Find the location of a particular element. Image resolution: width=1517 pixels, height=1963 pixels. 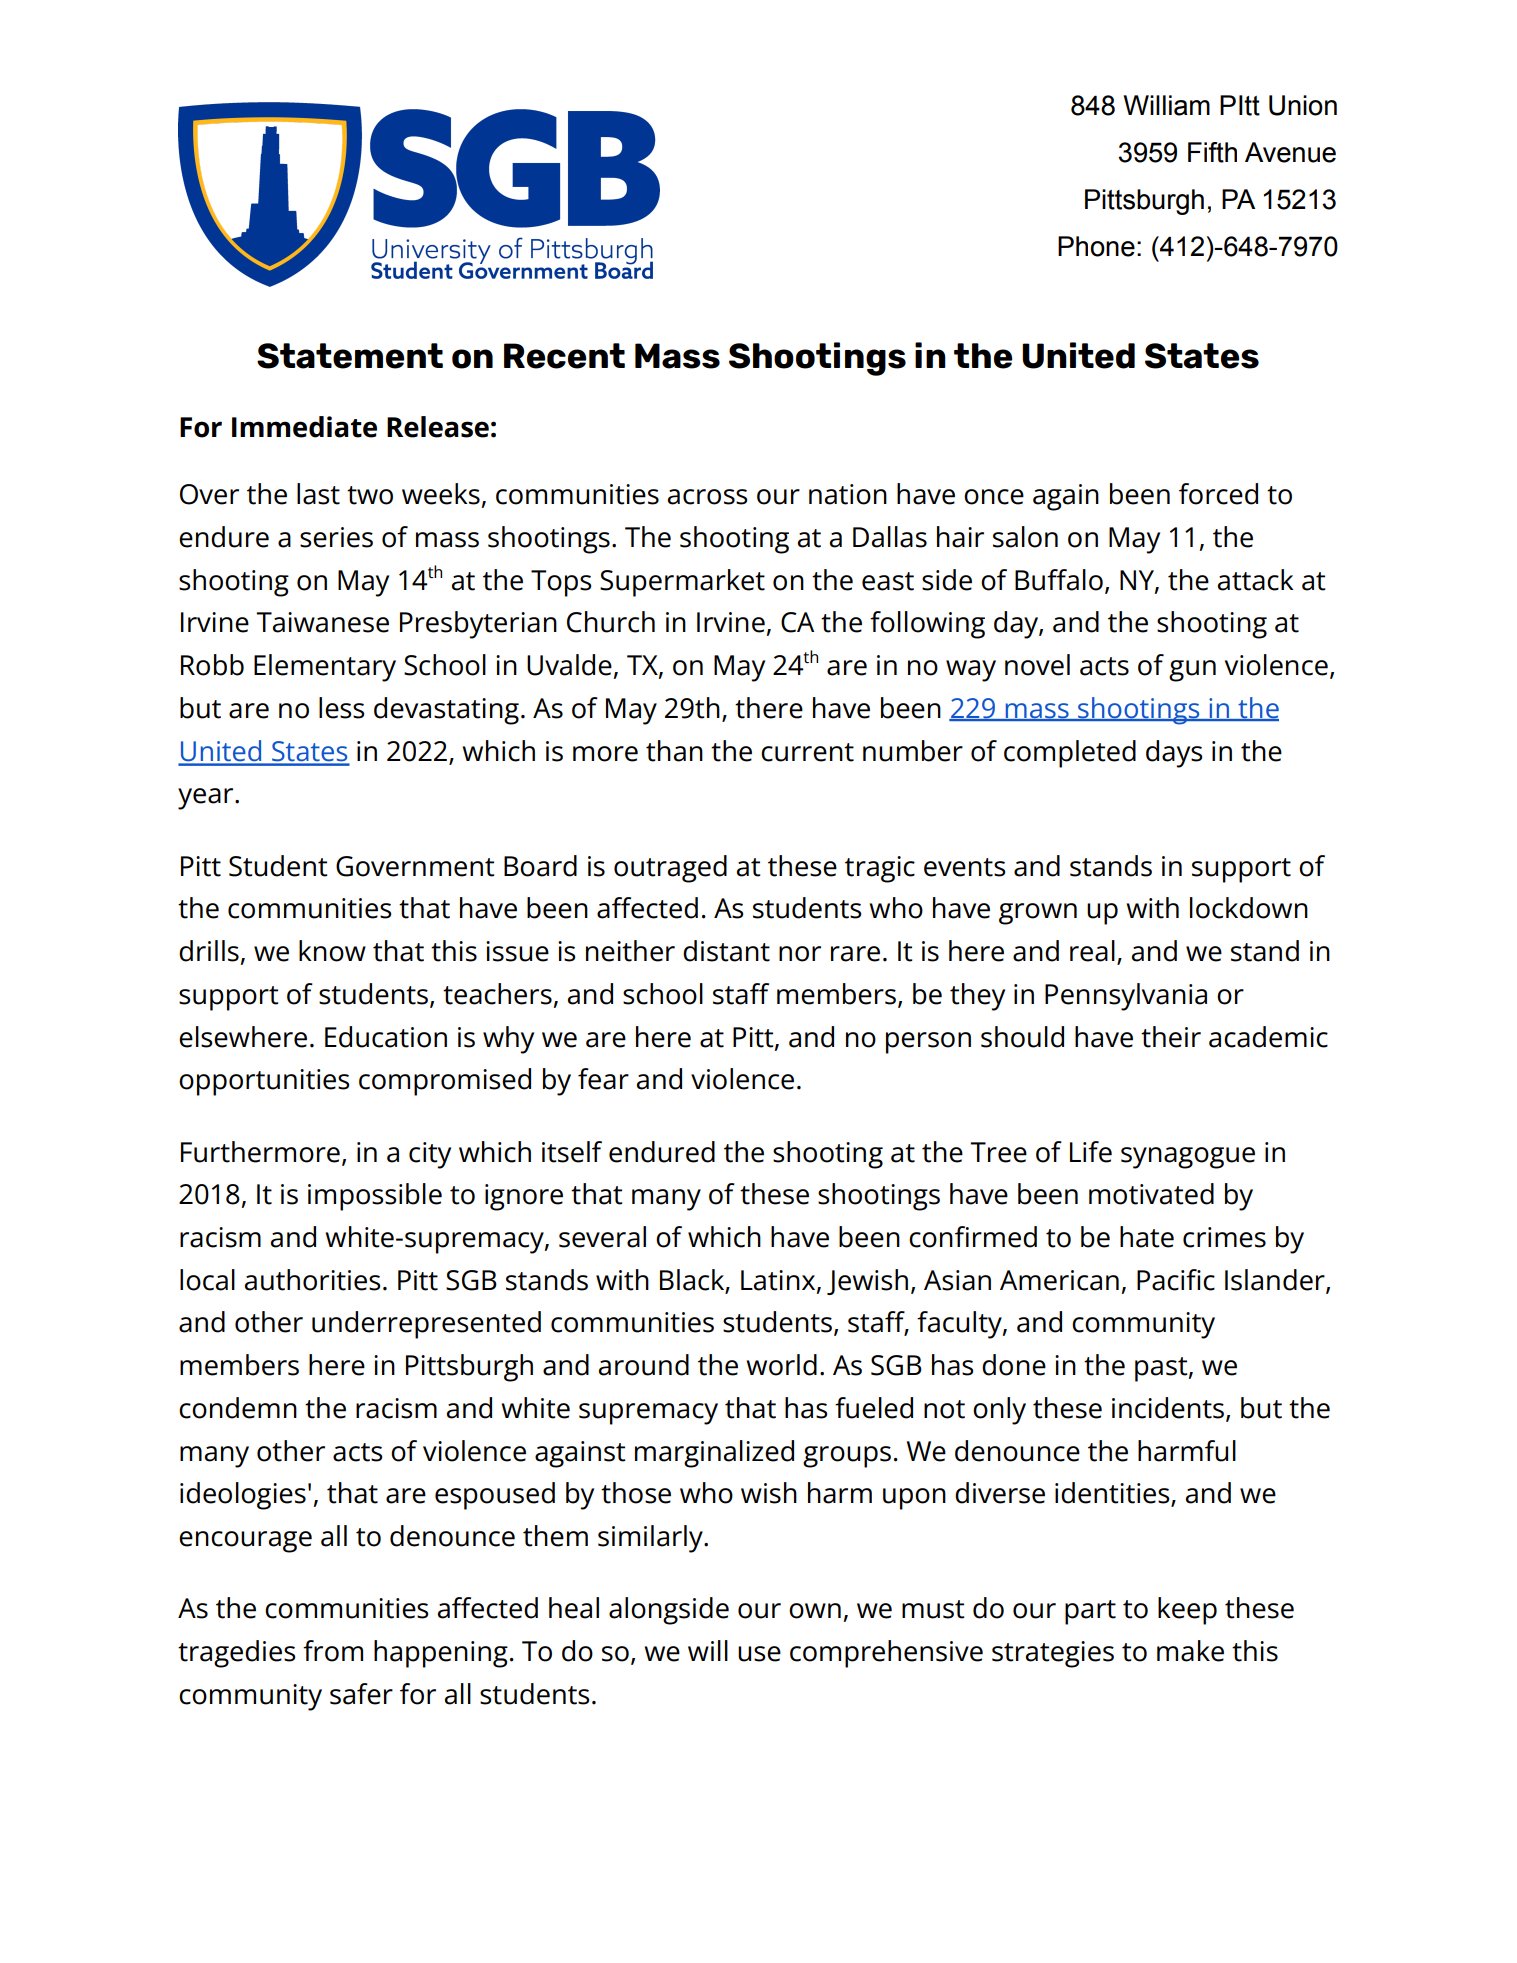

Pacific is located at coordinates (1176, 1280).
